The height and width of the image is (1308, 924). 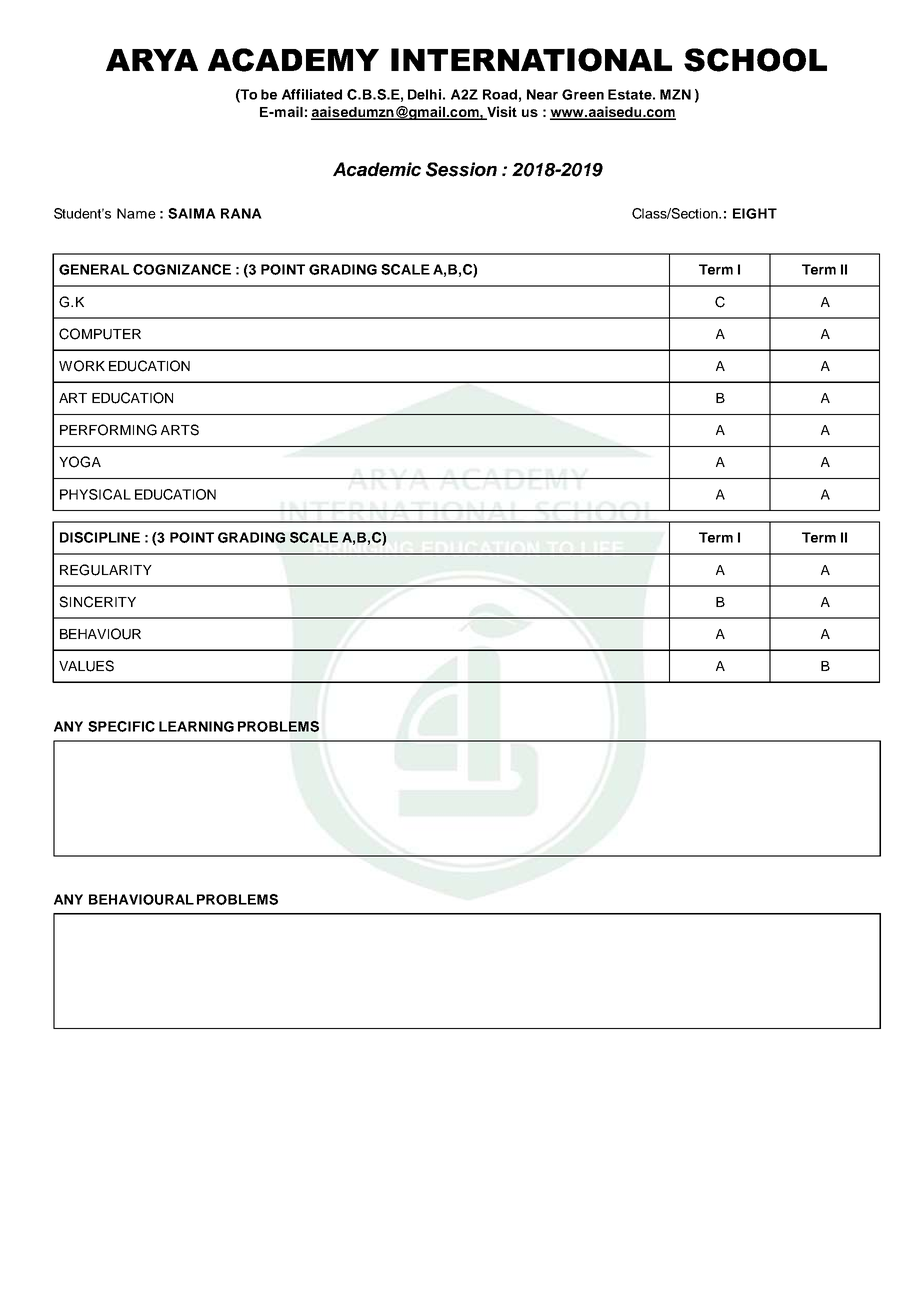 What do you see at coordinates (100, 537) in the image?
I see `DISCIPLINE` at bounding box center [100, 537].
